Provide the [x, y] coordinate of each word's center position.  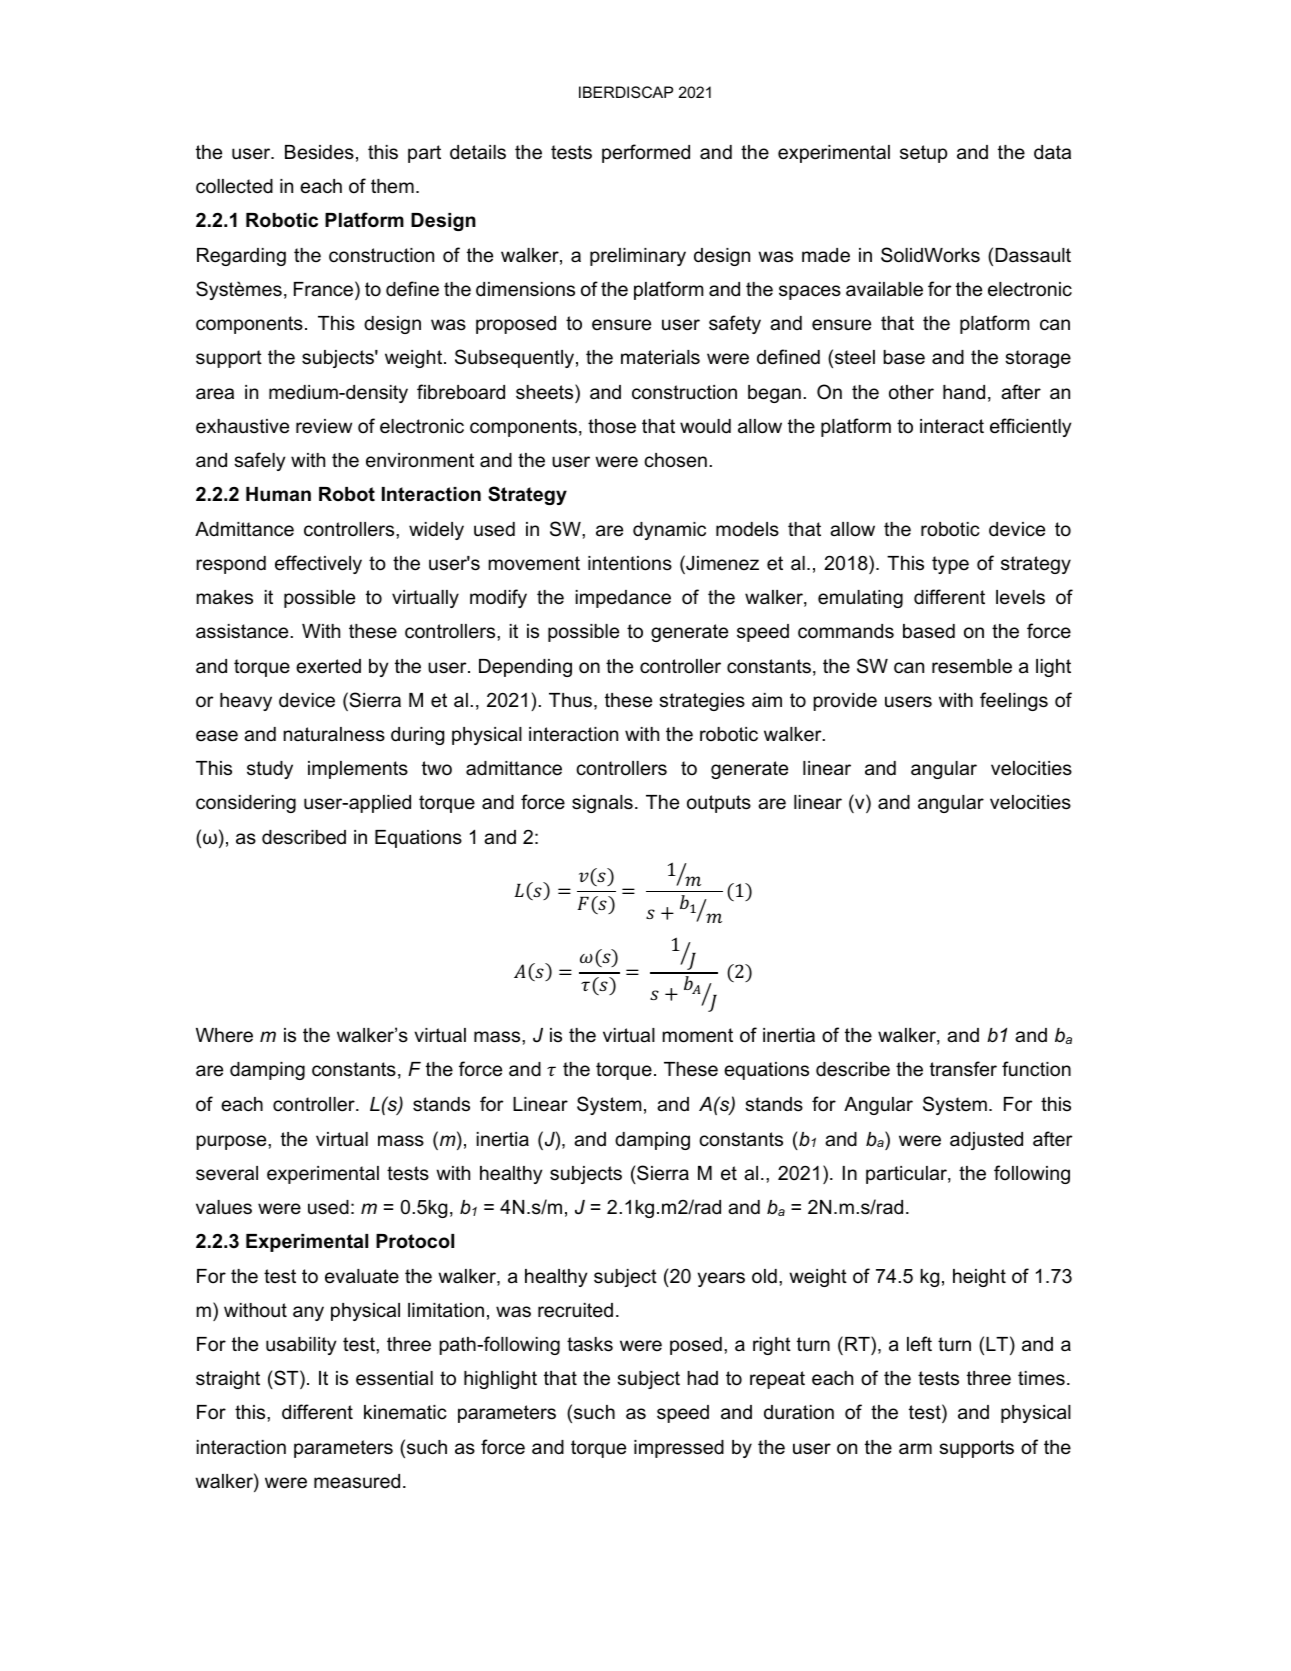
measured [357, 1481]
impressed [679, 1449]
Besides [319, 152]
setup [923, 154]
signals [602, 804]
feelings [1014, 701]
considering [246, 804]
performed [646, 153]
